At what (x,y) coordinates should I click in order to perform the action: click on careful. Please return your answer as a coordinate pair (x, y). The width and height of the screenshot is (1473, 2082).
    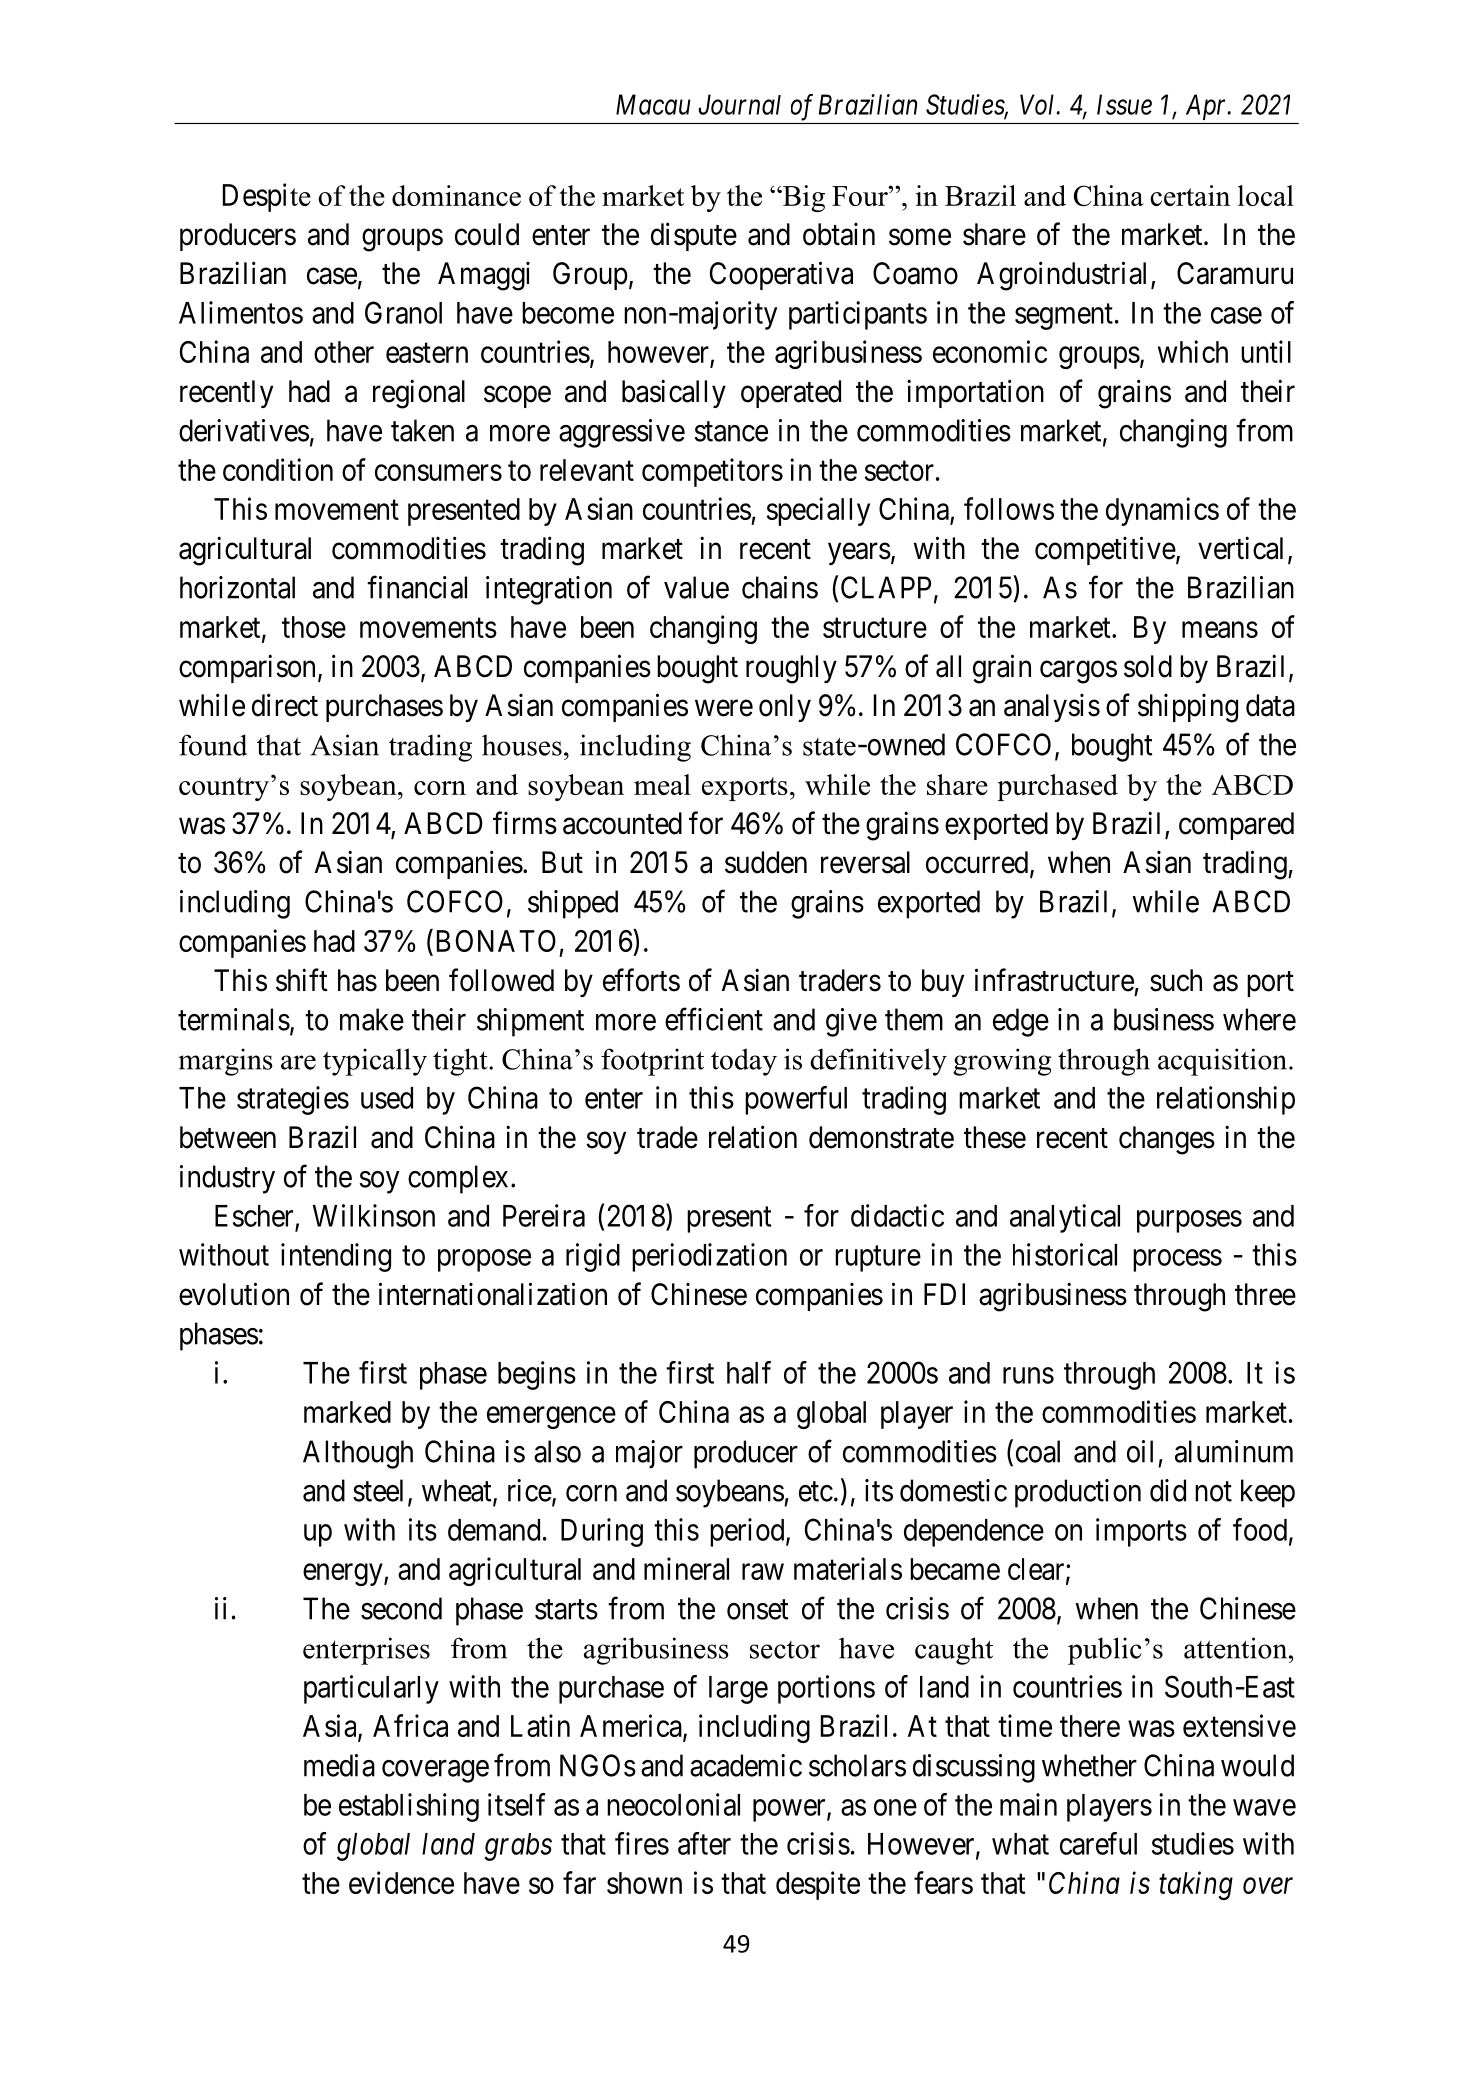
    Looking at the image, I should click on (1098, 1843).
